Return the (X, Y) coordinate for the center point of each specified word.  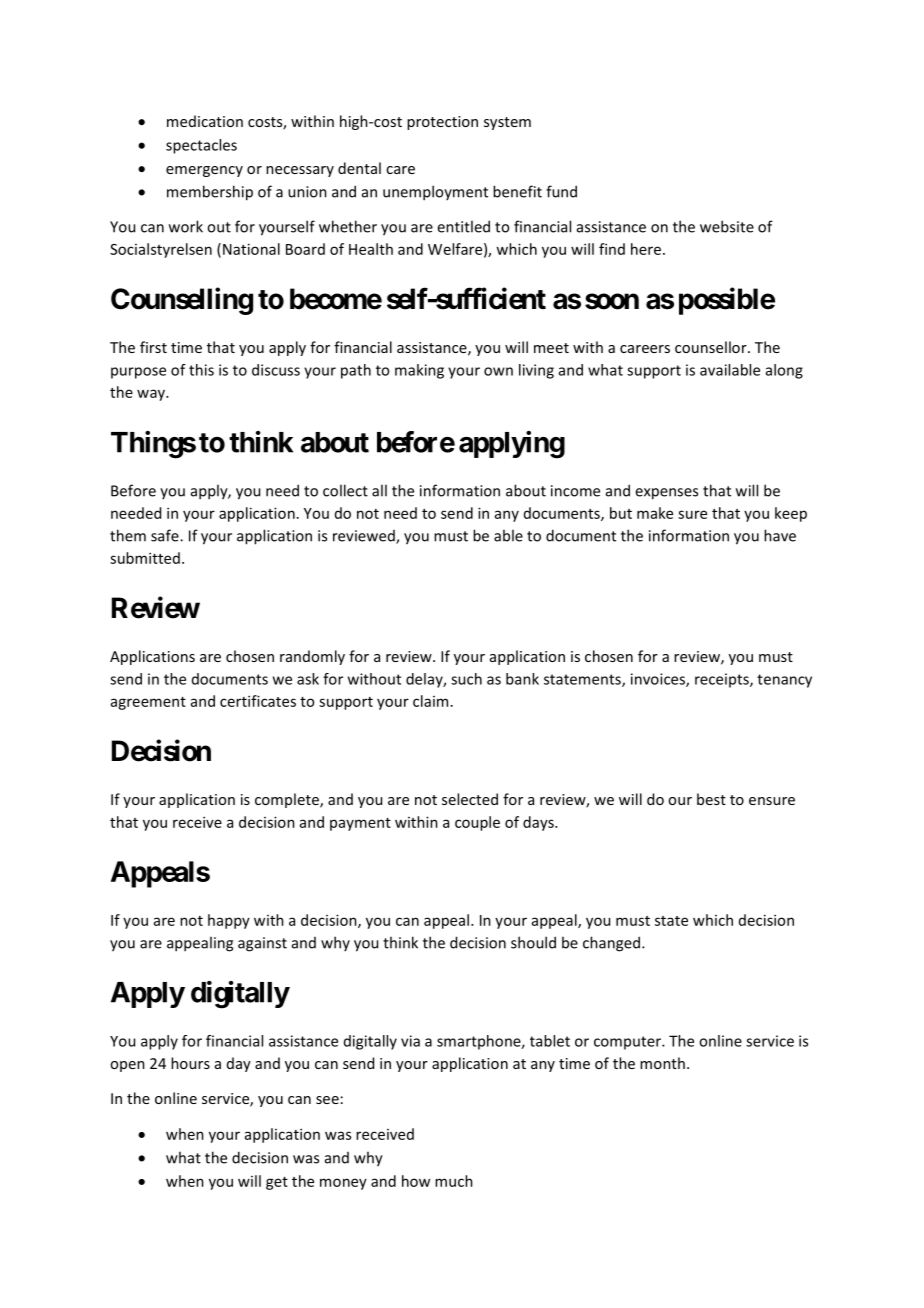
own (498, 371)
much (454, 1181)
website (727, 226)
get (277, 1183)
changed (611, 944)
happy (229, 921)
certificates (258, 701)
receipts (723, 680)
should (533, 942)
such (466, 679)
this (201, 370)
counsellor (712, 347)
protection (442, 123)
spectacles (201, 146)
